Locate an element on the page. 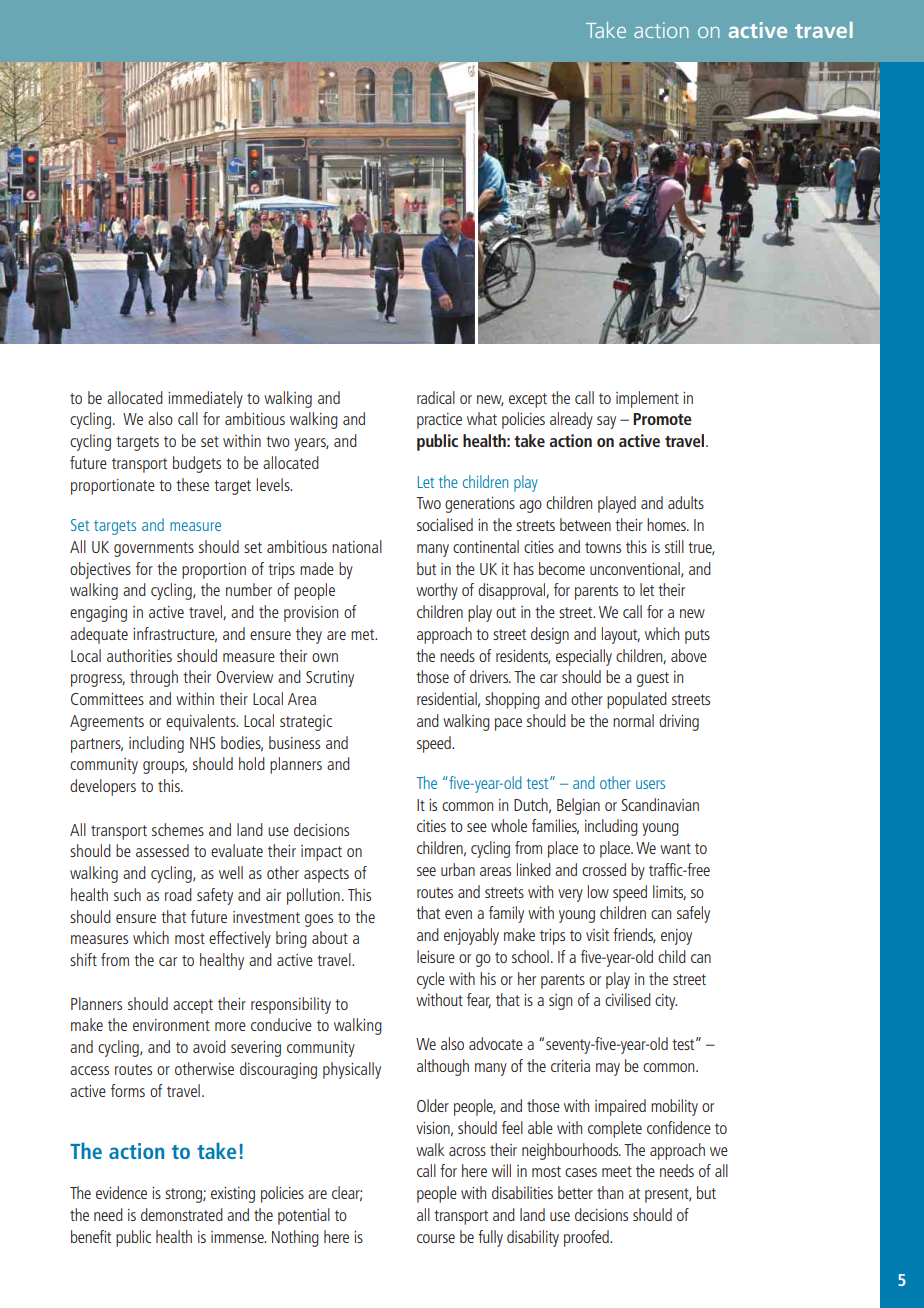 The image size is (924, 1308). friends is located at coordinates (634, 935).
